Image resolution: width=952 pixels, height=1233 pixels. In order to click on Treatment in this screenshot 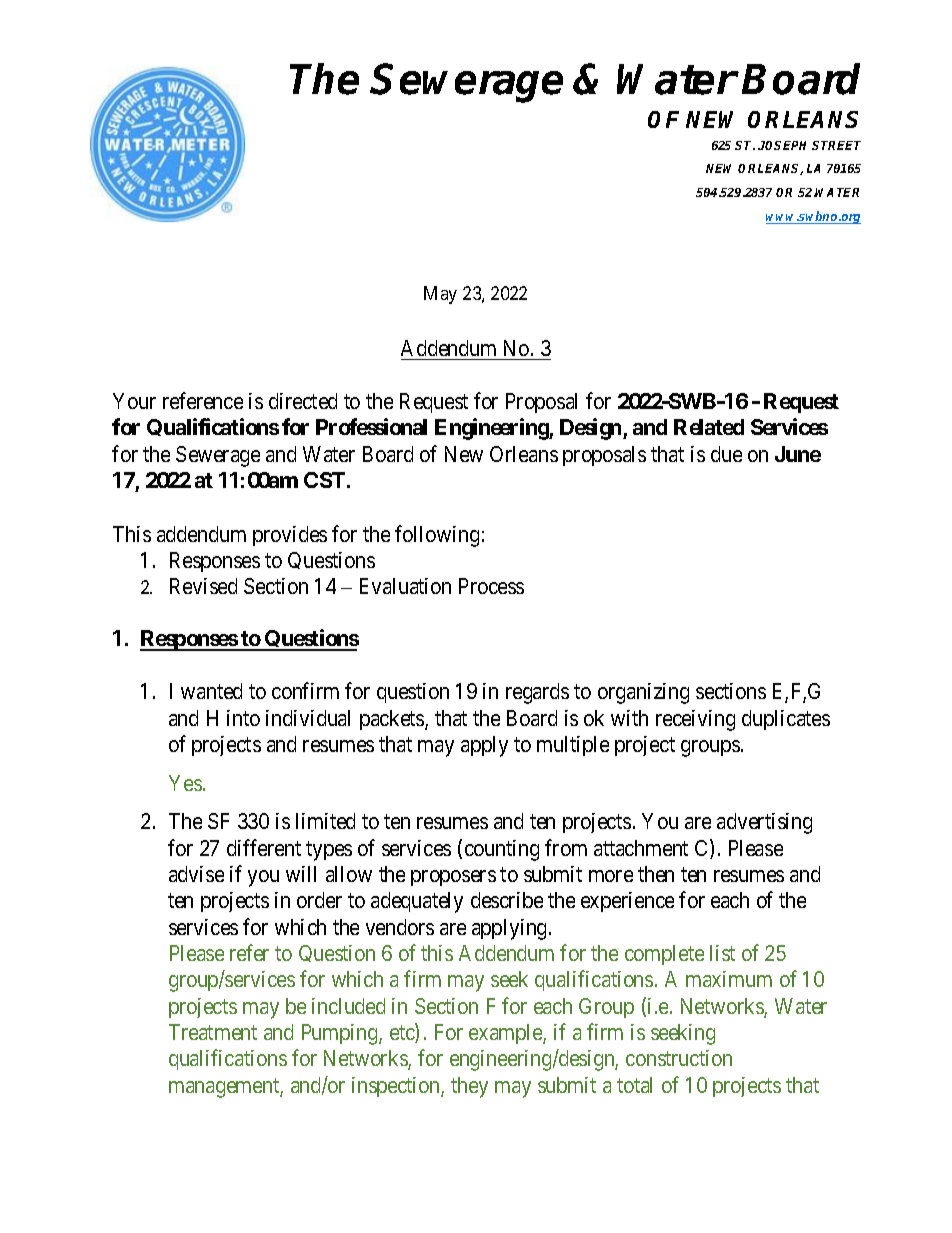, I will do `click(213, 1032)`.
